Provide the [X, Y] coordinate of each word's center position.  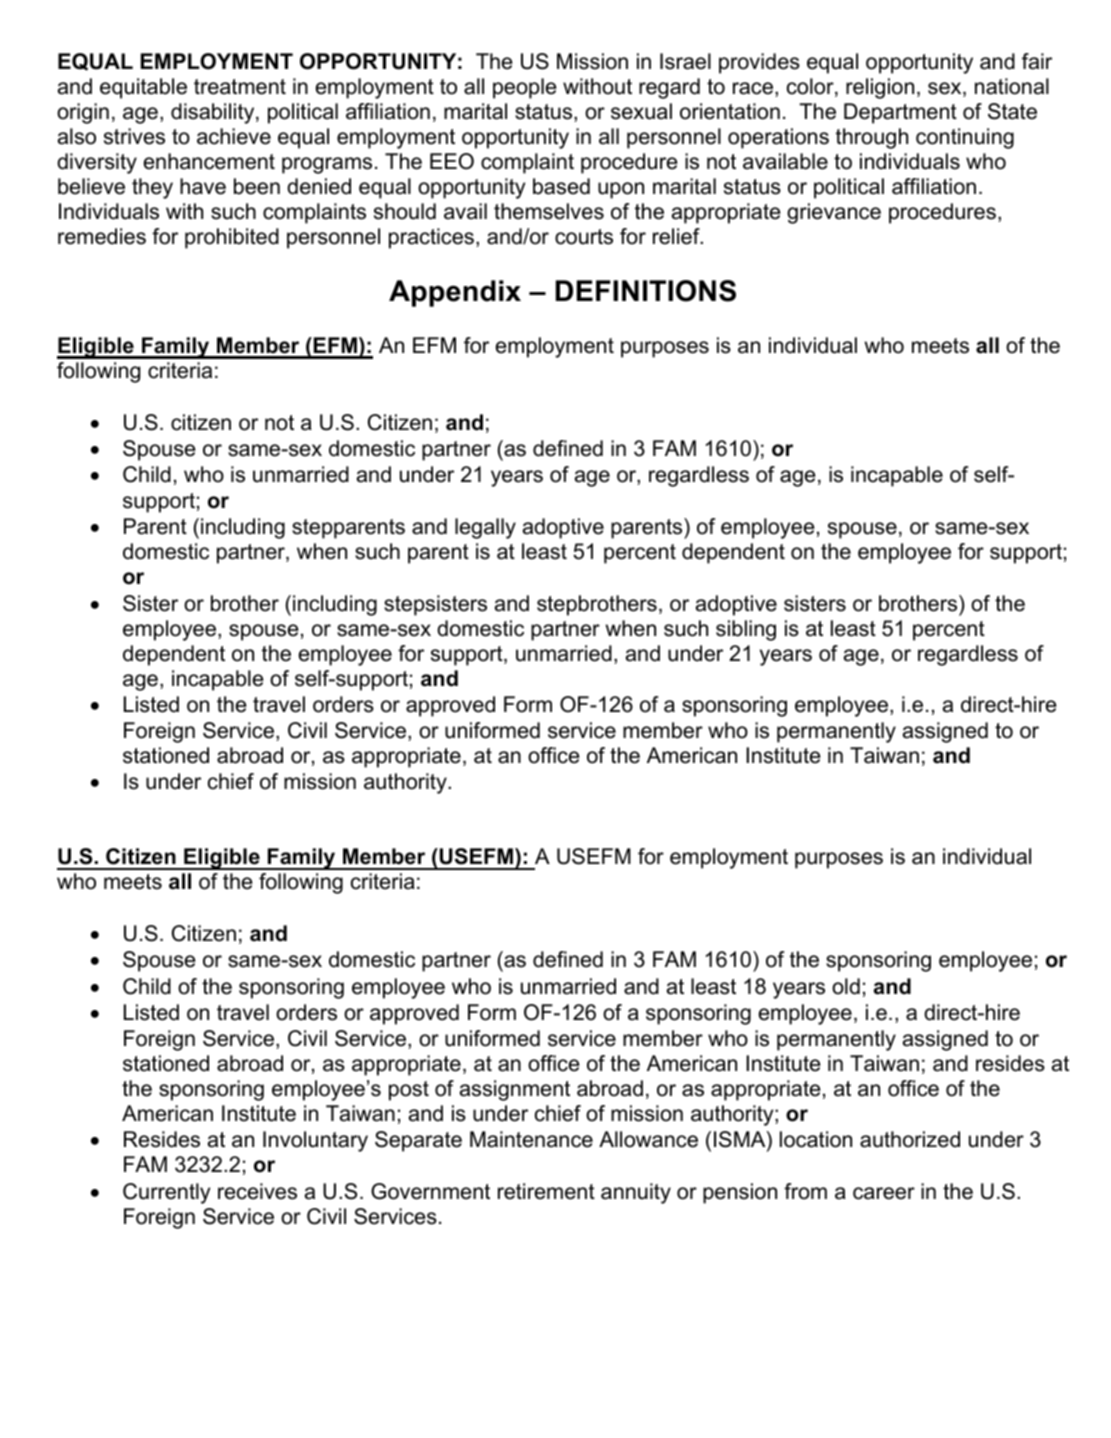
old [846, 986]
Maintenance [531, 1139]
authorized [910, 1139]
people [524, 88]
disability [214, 113]
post [409, 1091]
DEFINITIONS [646, 291]
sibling [746, 630]
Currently [166, 1193]
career [884, 1193]
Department [900, 113]
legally [485, 528]
